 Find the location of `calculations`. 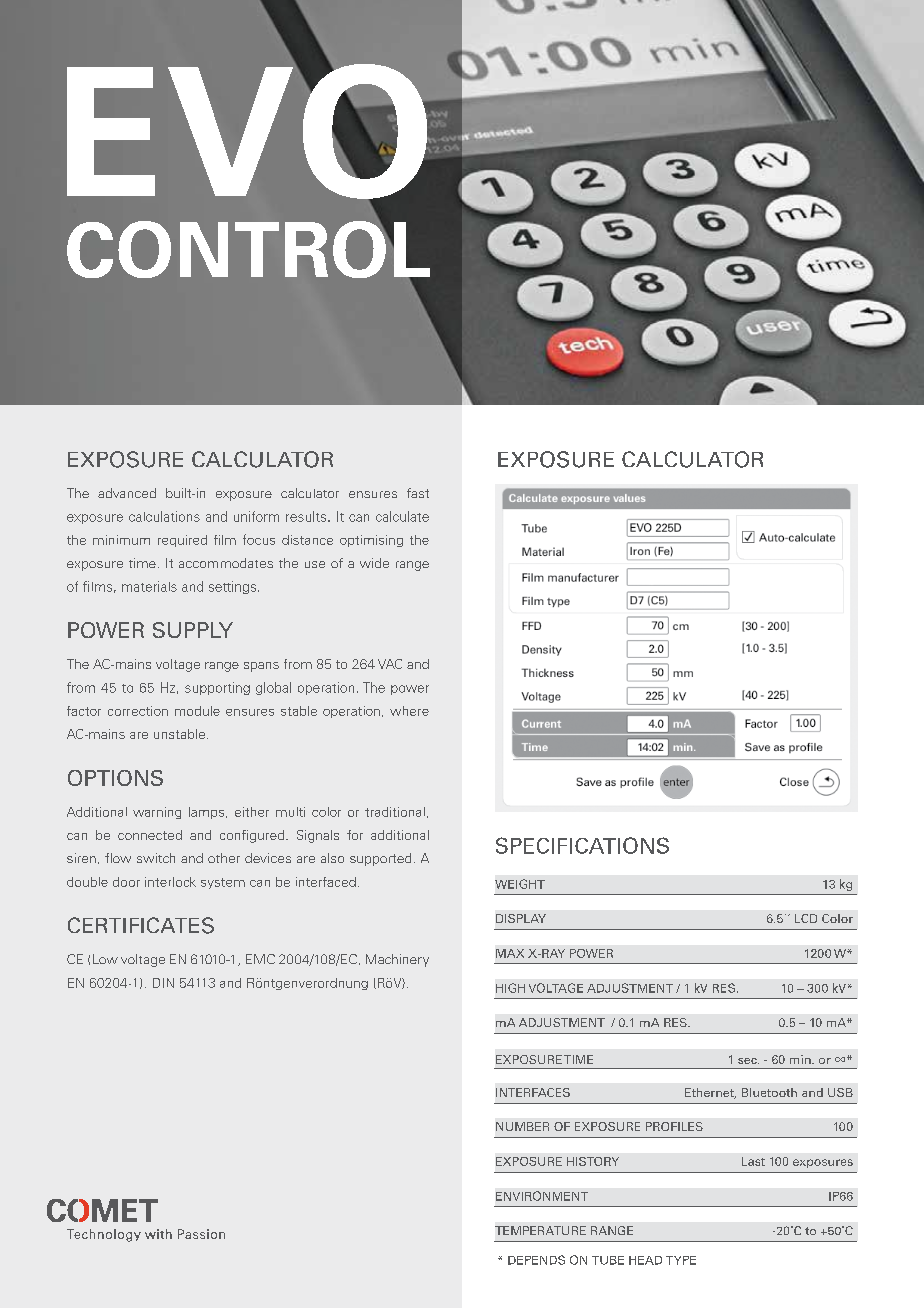

calculations is located at coordinates (164, 516).
